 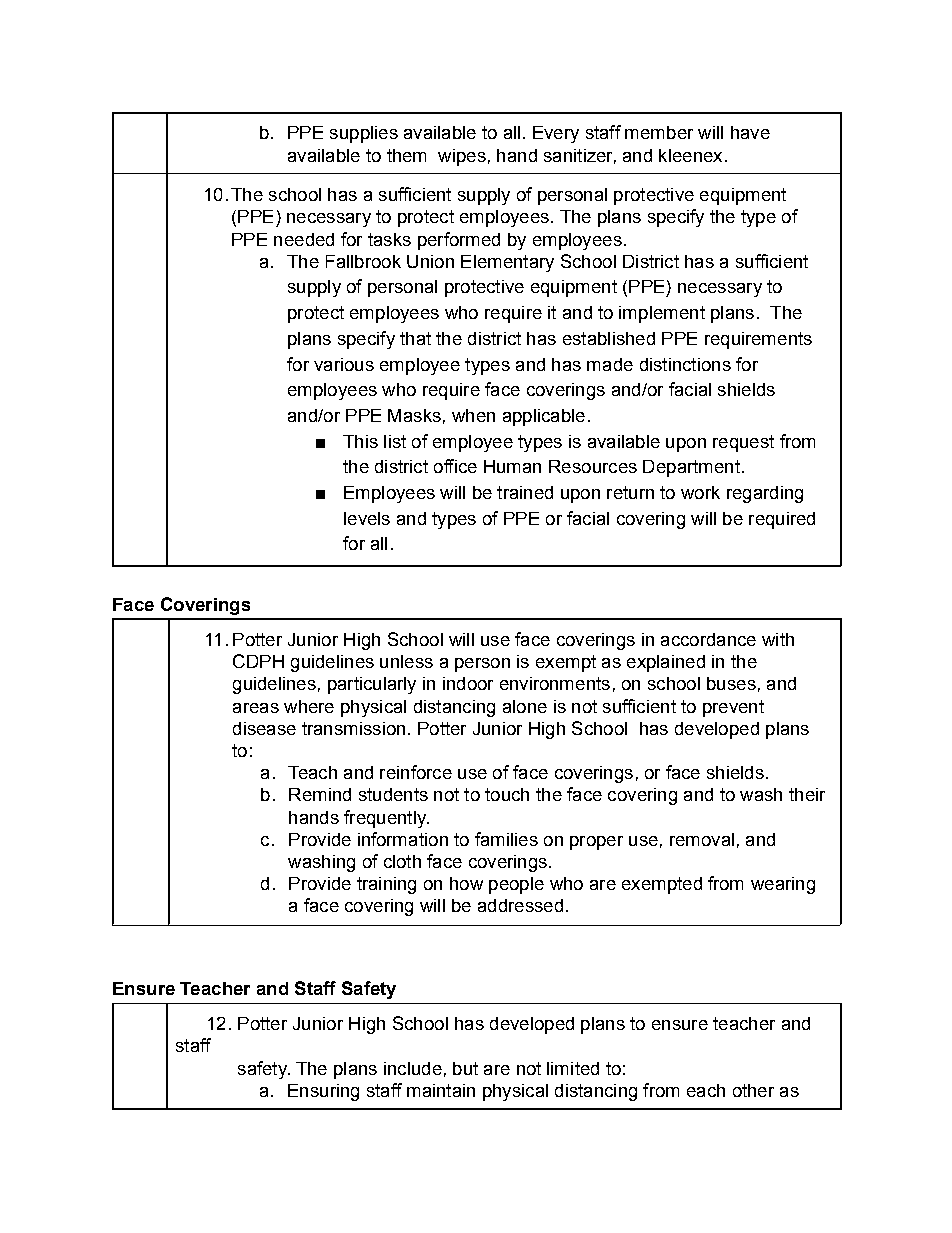 What do you see at coordinates (507, 794) in the screenshot?
I see `touch` at bounding box center [507, 794].
